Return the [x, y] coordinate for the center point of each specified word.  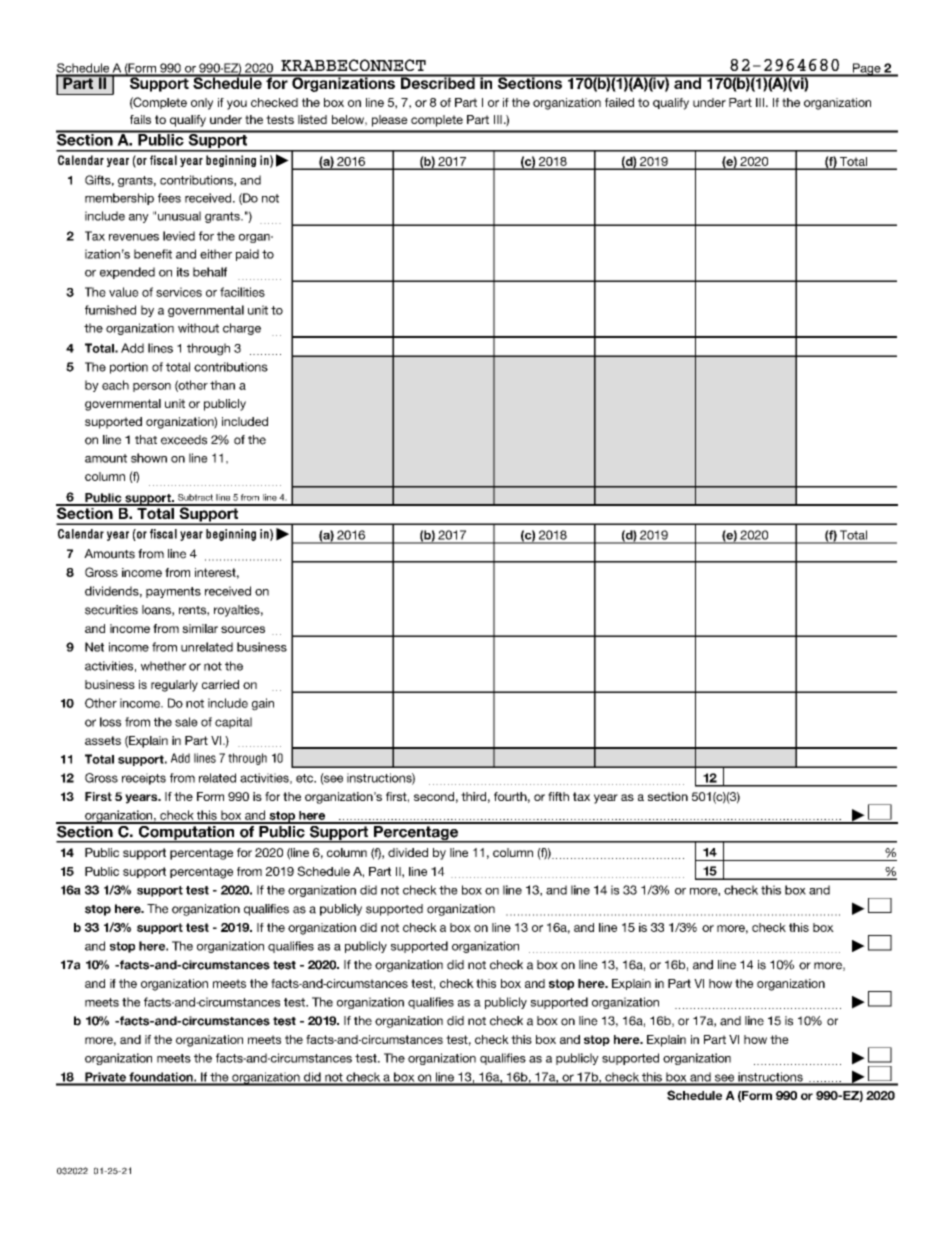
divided [408, 852]
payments [173, 592]
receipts [144, 779]
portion [129, 368]
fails [140, 119]
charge [242, 329]
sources [243, 629]
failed [619, 102]
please [390, 121]
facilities [242, 292]
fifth [558, 796]
